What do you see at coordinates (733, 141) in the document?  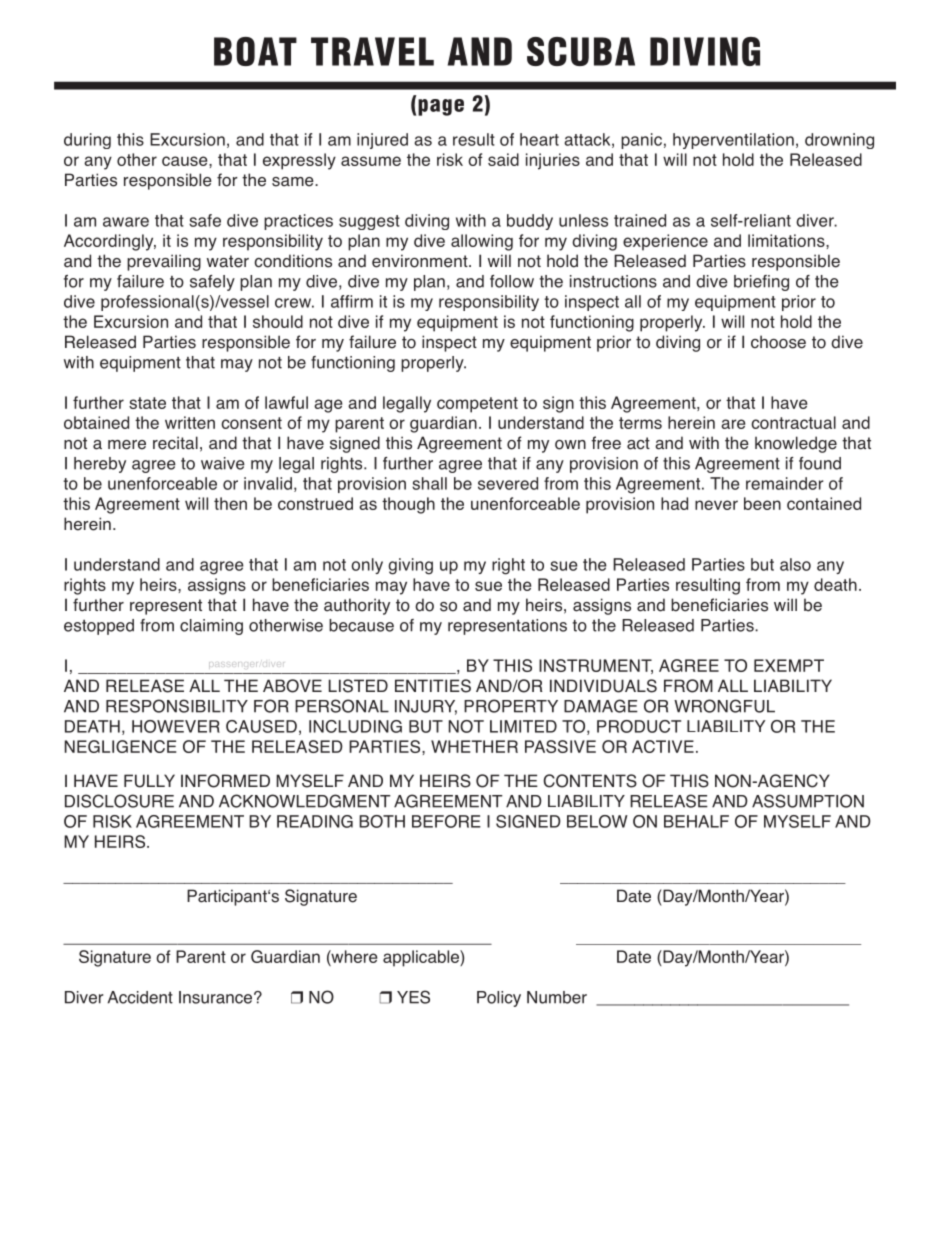 I see `hyperventilation` at bounding box center [733, 141].
